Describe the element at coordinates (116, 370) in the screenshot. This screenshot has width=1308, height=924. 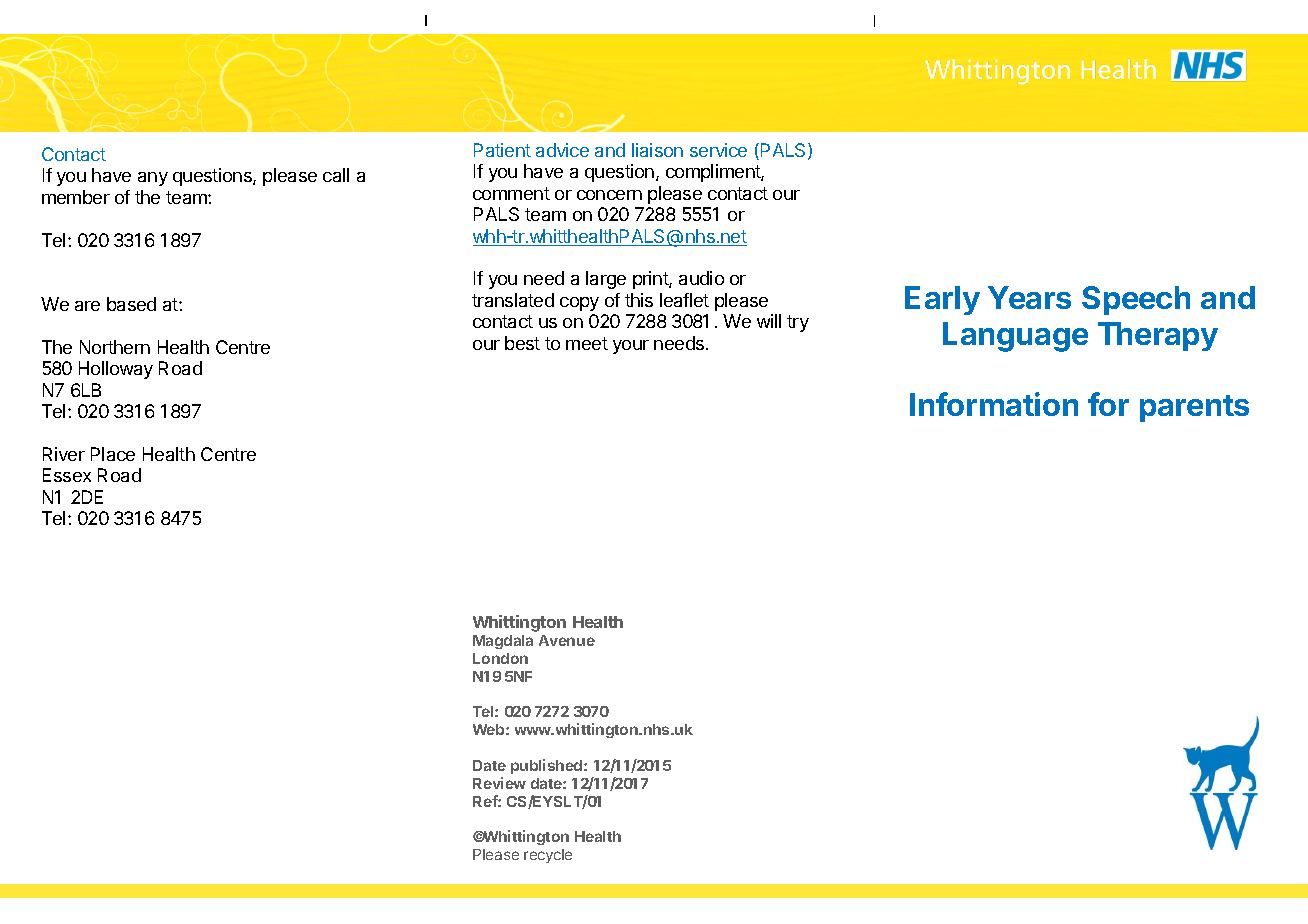
I see `Holloway` at that location.
